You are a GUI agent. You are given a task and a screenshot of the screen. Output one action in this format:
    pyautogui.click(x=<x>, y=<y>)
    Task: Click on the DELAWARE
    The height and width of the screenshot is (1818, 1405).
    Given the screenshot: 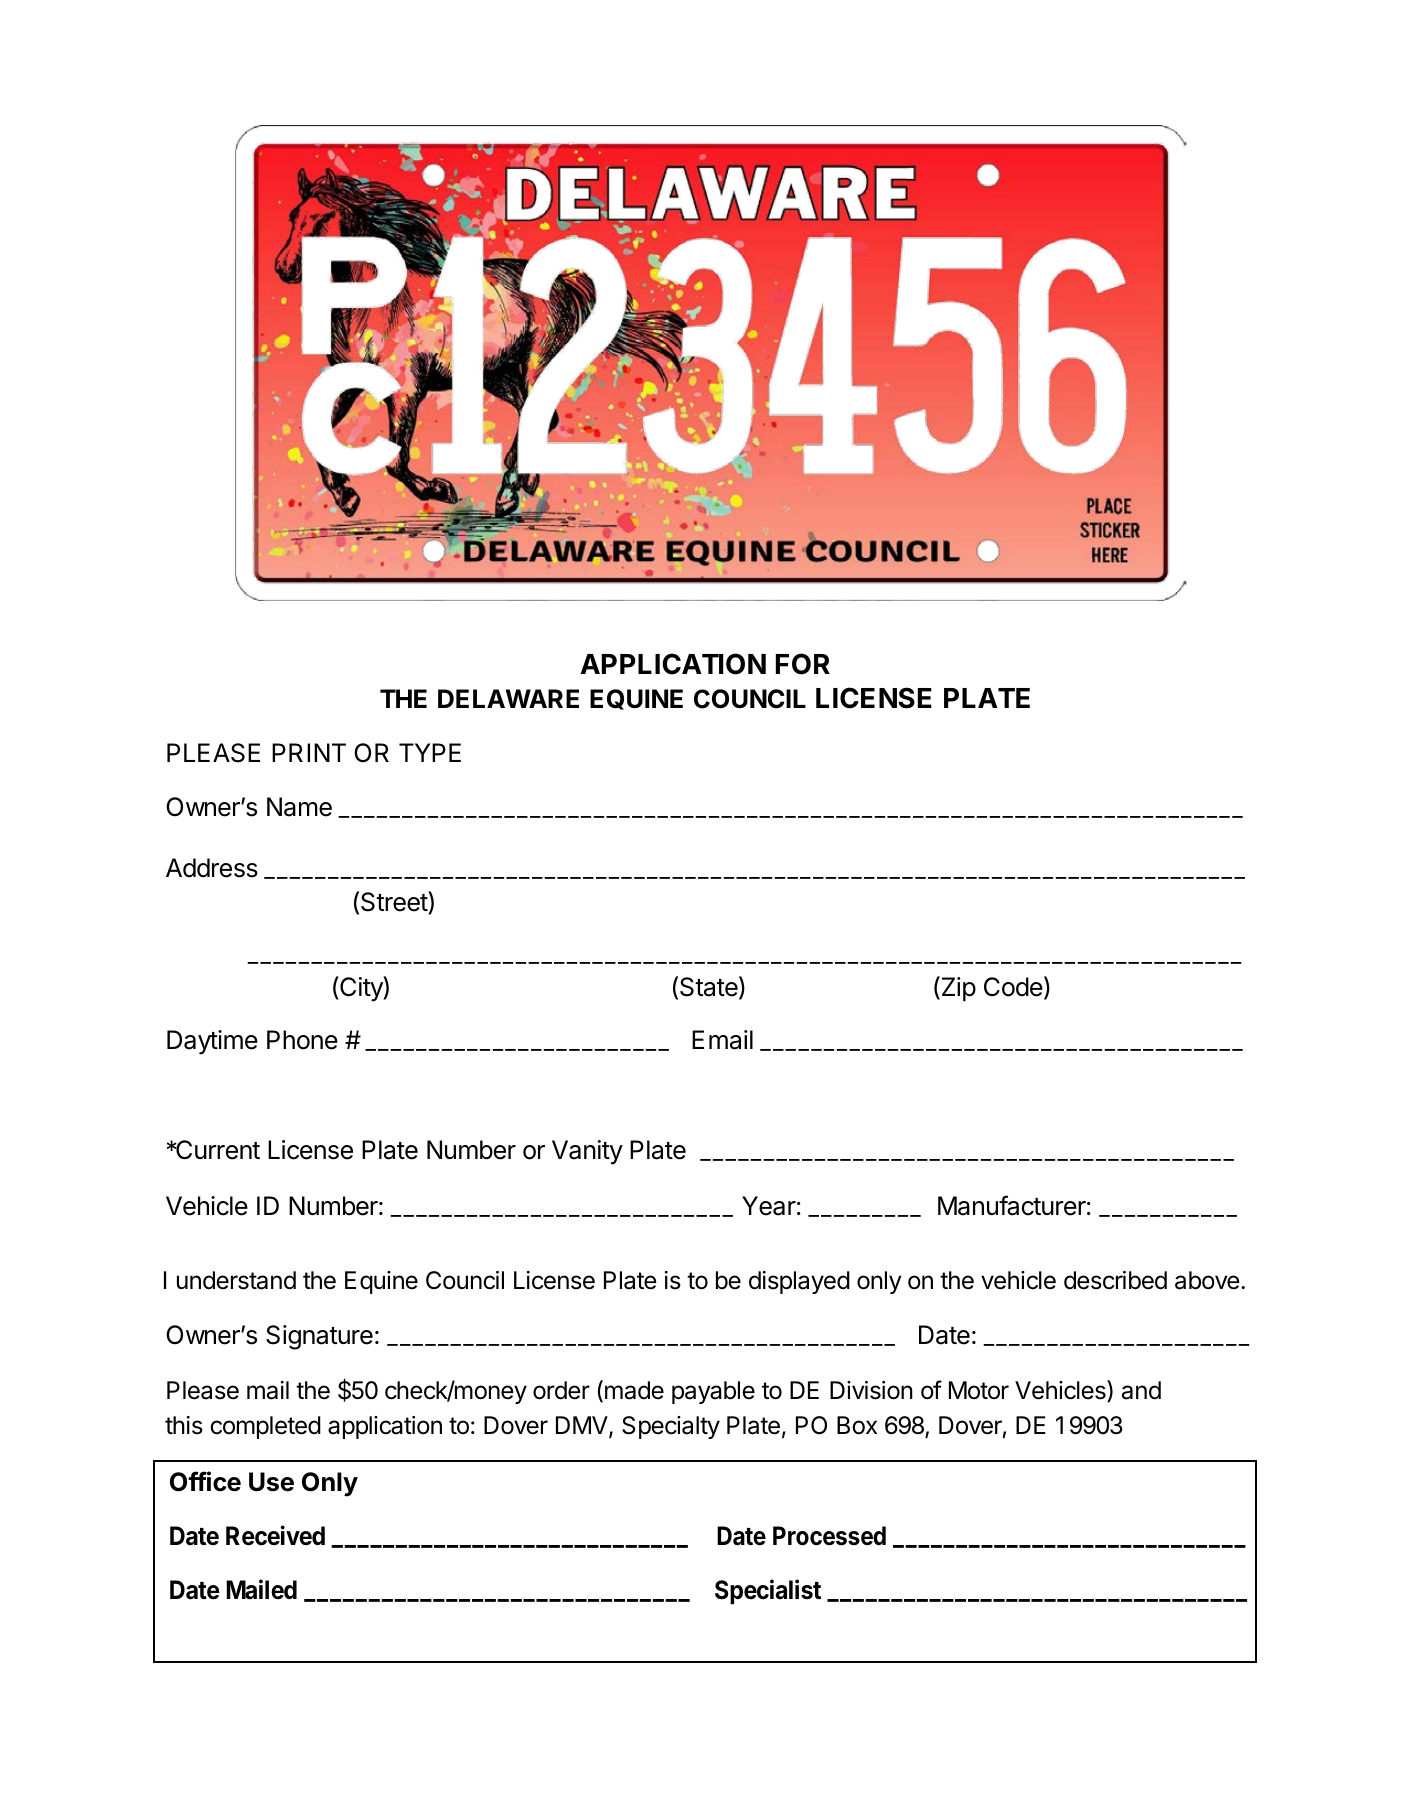 What is the action you would take?
    pyautogui.click(x=508, y=698)
